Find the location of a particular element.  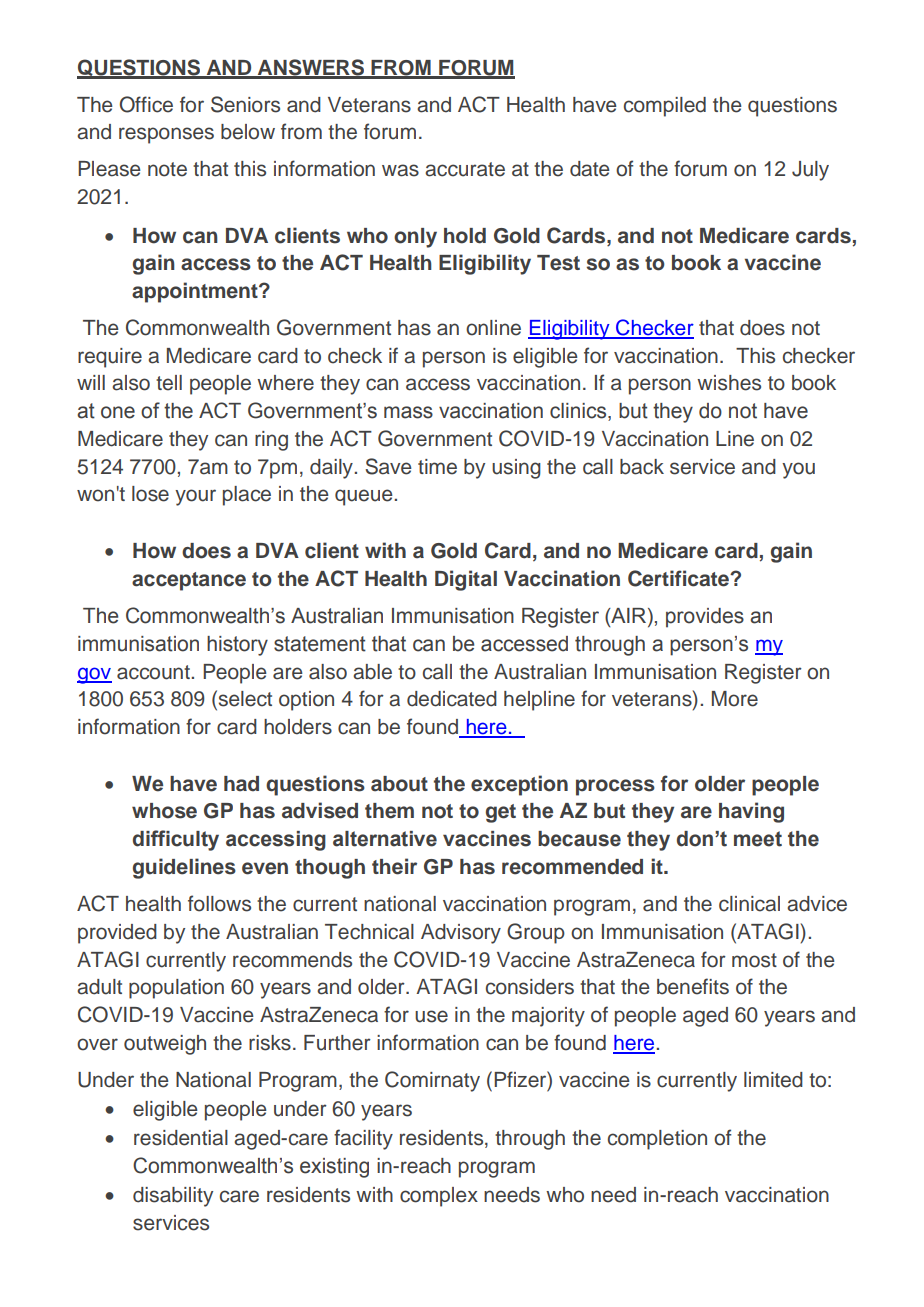

accurate is located at coordinates (465, 169).
